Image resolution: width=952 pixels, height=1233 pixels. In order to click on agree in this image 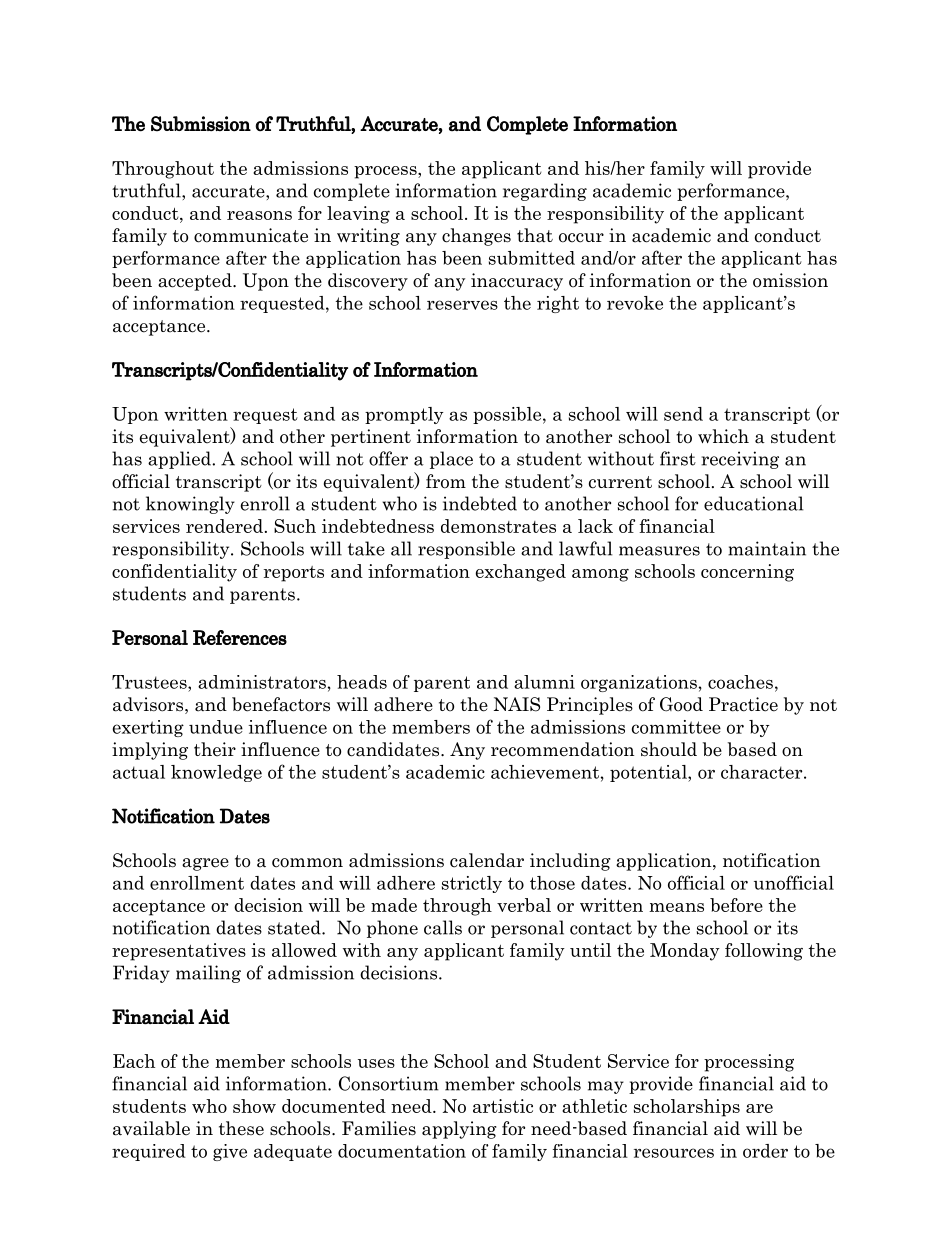, I will do `click(205, 864)`.
